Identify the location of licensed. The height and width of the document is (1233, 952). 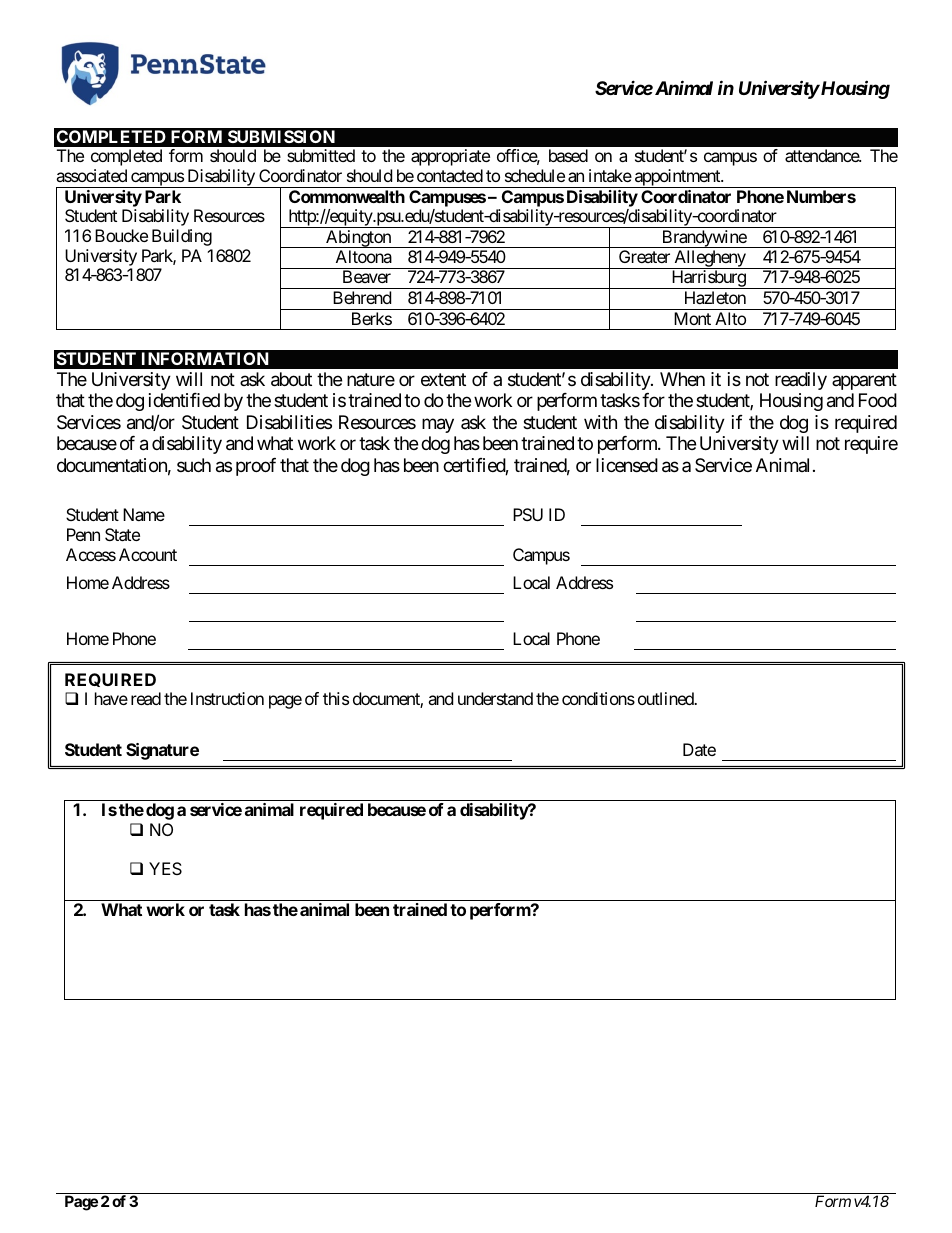
(627, 465).
